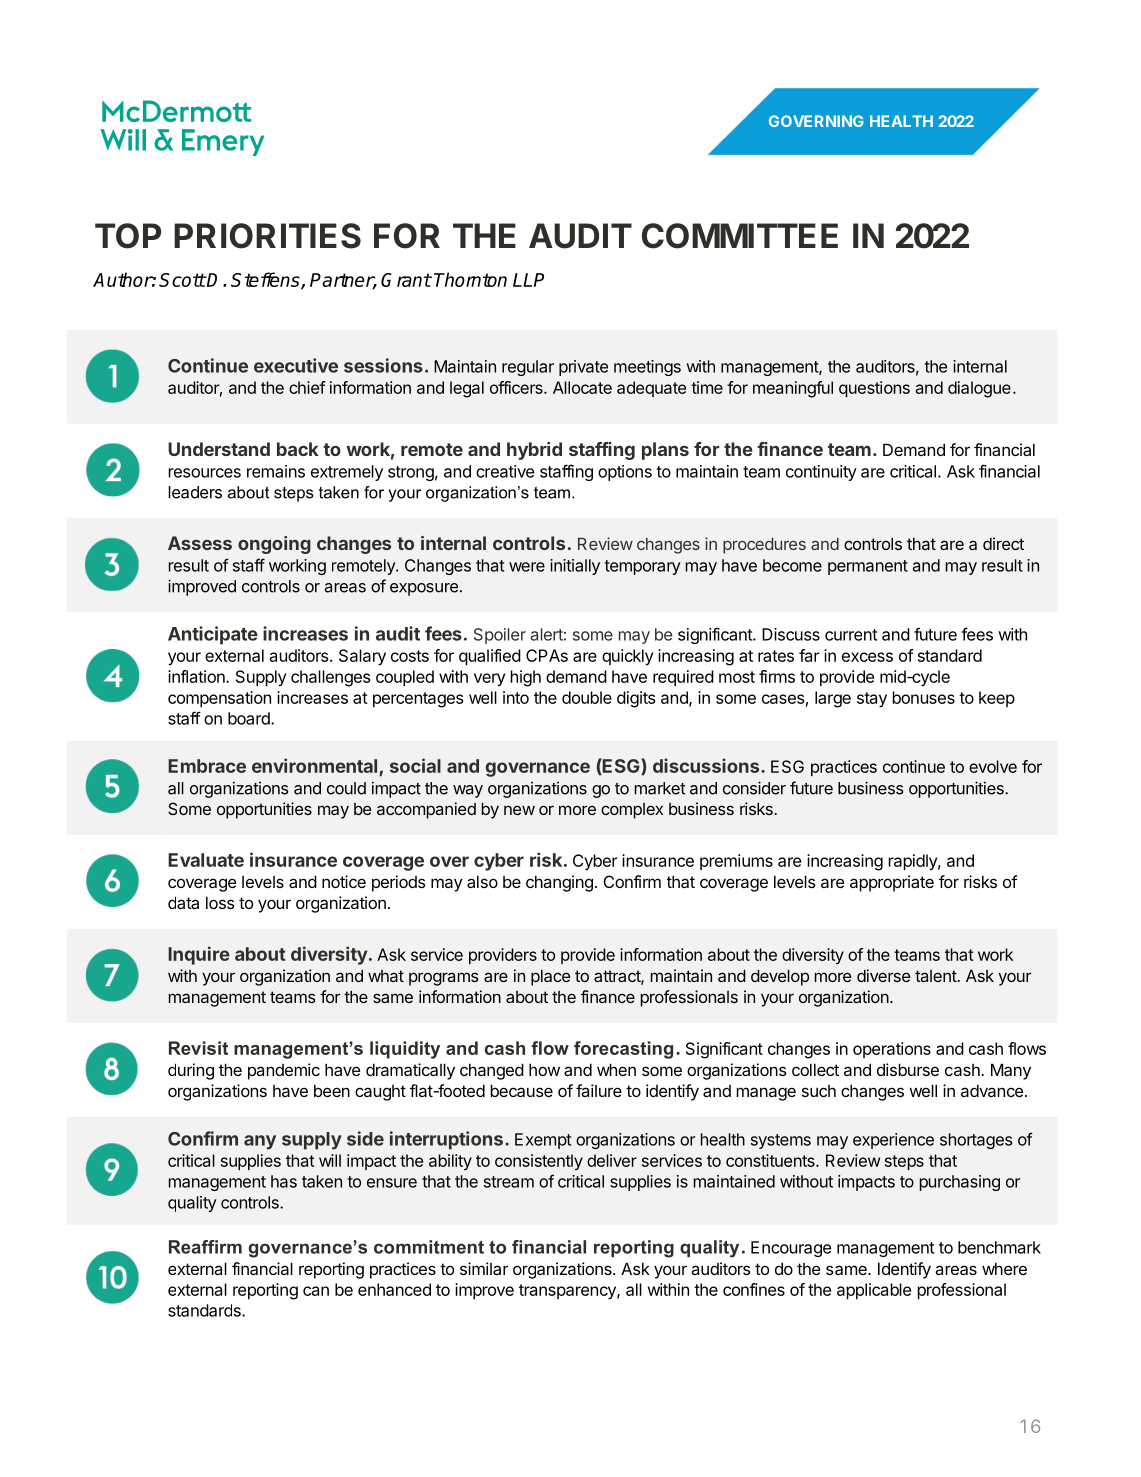 This screenshot has height=1477, width=1141. Describe the element at coordinates (740, 236) in the screenshot. I see `COMMITTEE` at that location.
